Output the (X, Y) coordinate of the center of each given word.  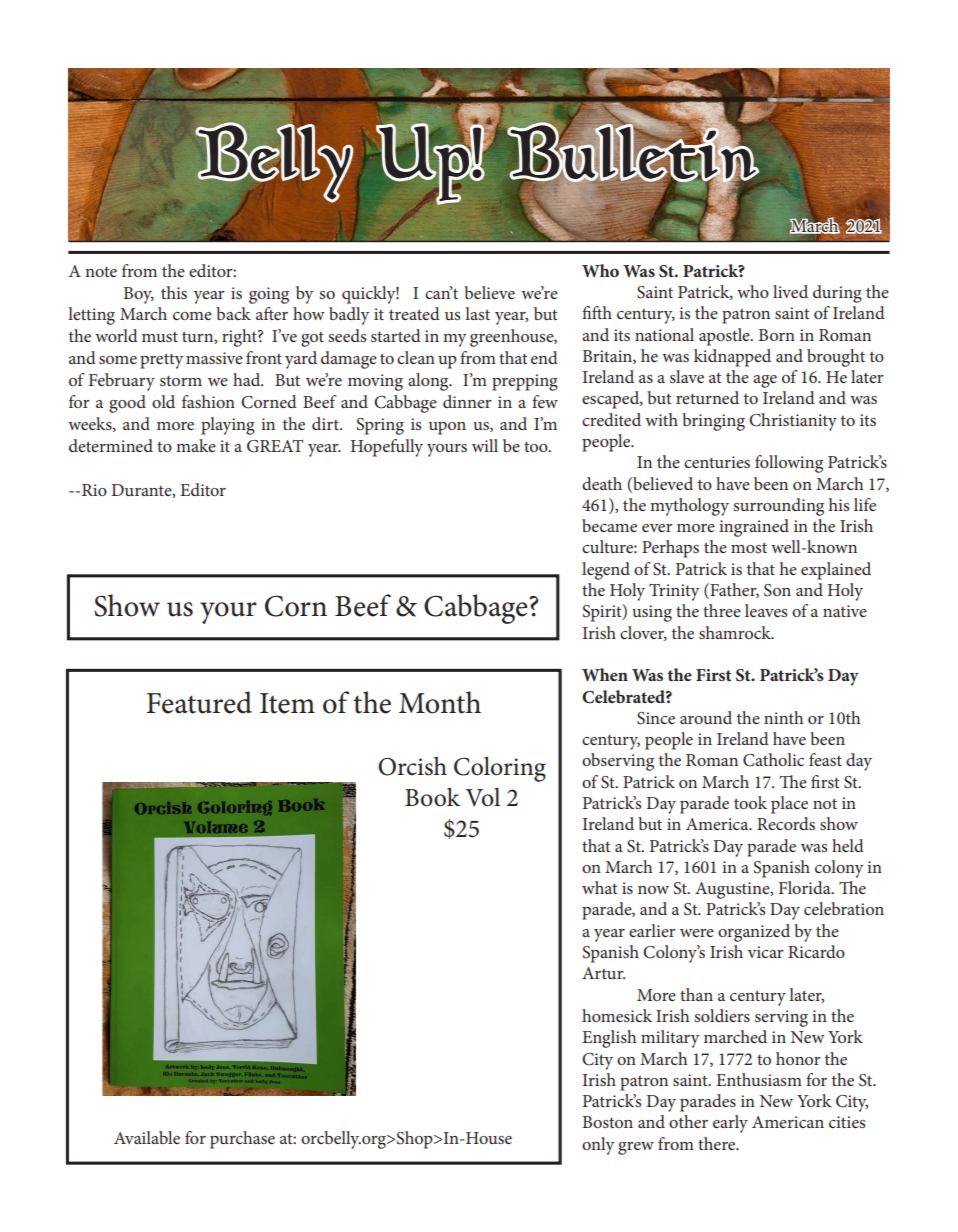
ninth (783, 717)
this (174, 292)
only (598, 1146)
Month (440, 702)
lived (790, 291)
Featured (199, 702)
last (477, 313)
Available (147, 1137)
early (730, 1124)
